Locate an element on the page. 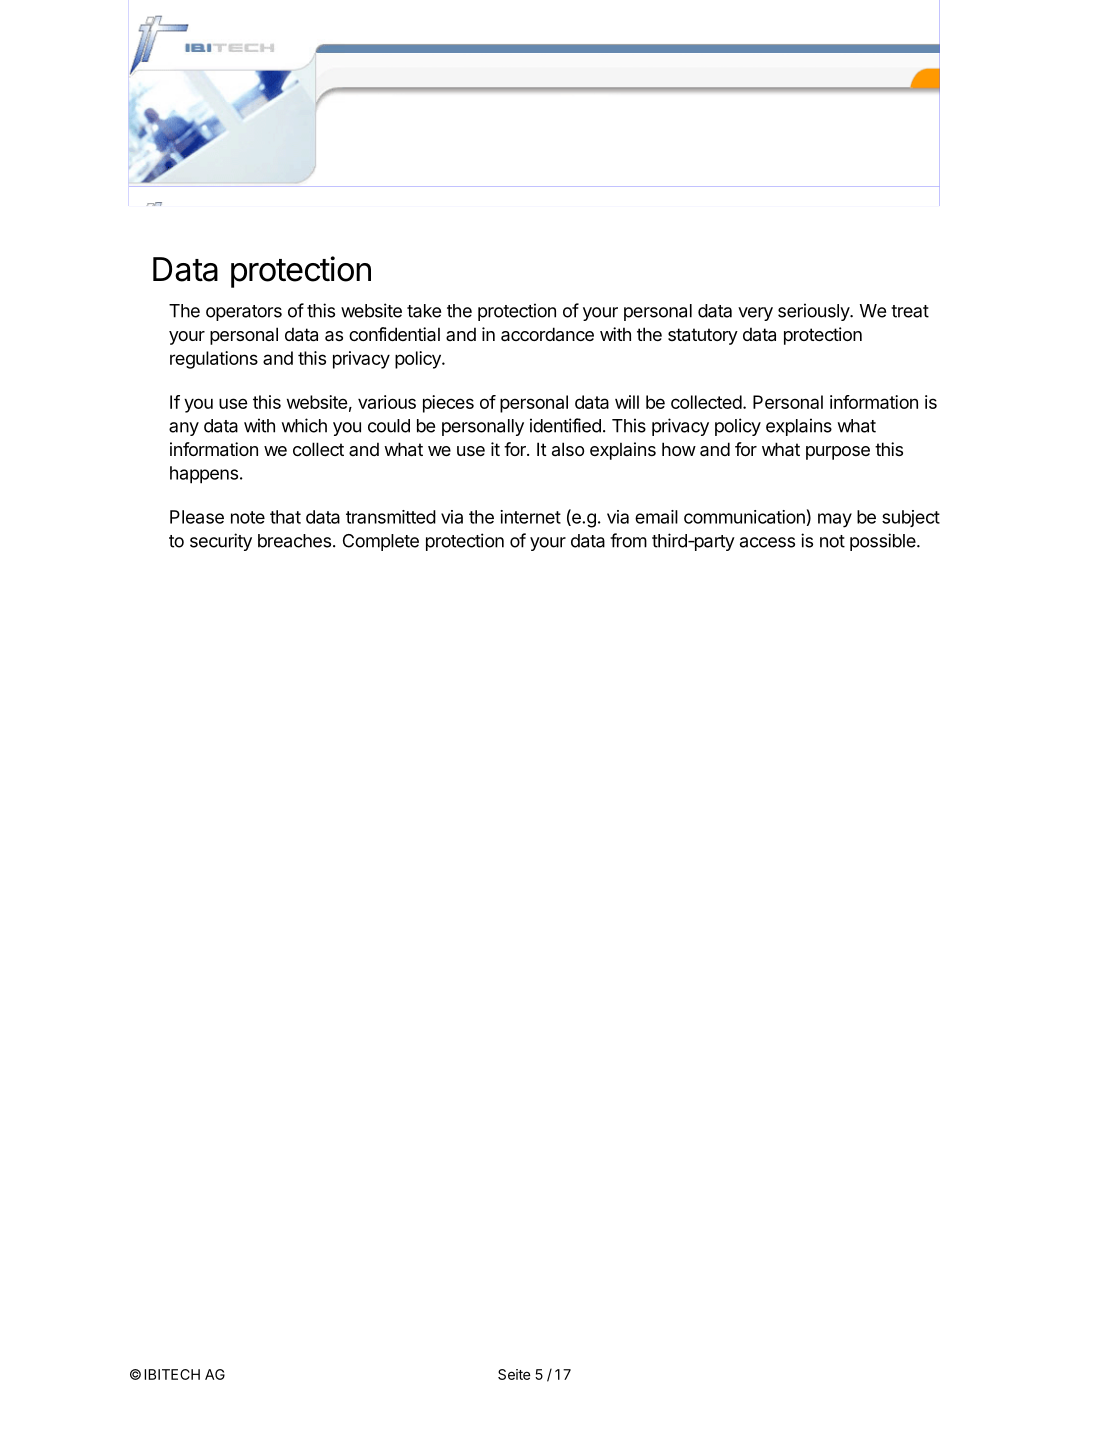 The height and width of the page is (1439, 1112). seriously is located at coordinates (814, 312).
